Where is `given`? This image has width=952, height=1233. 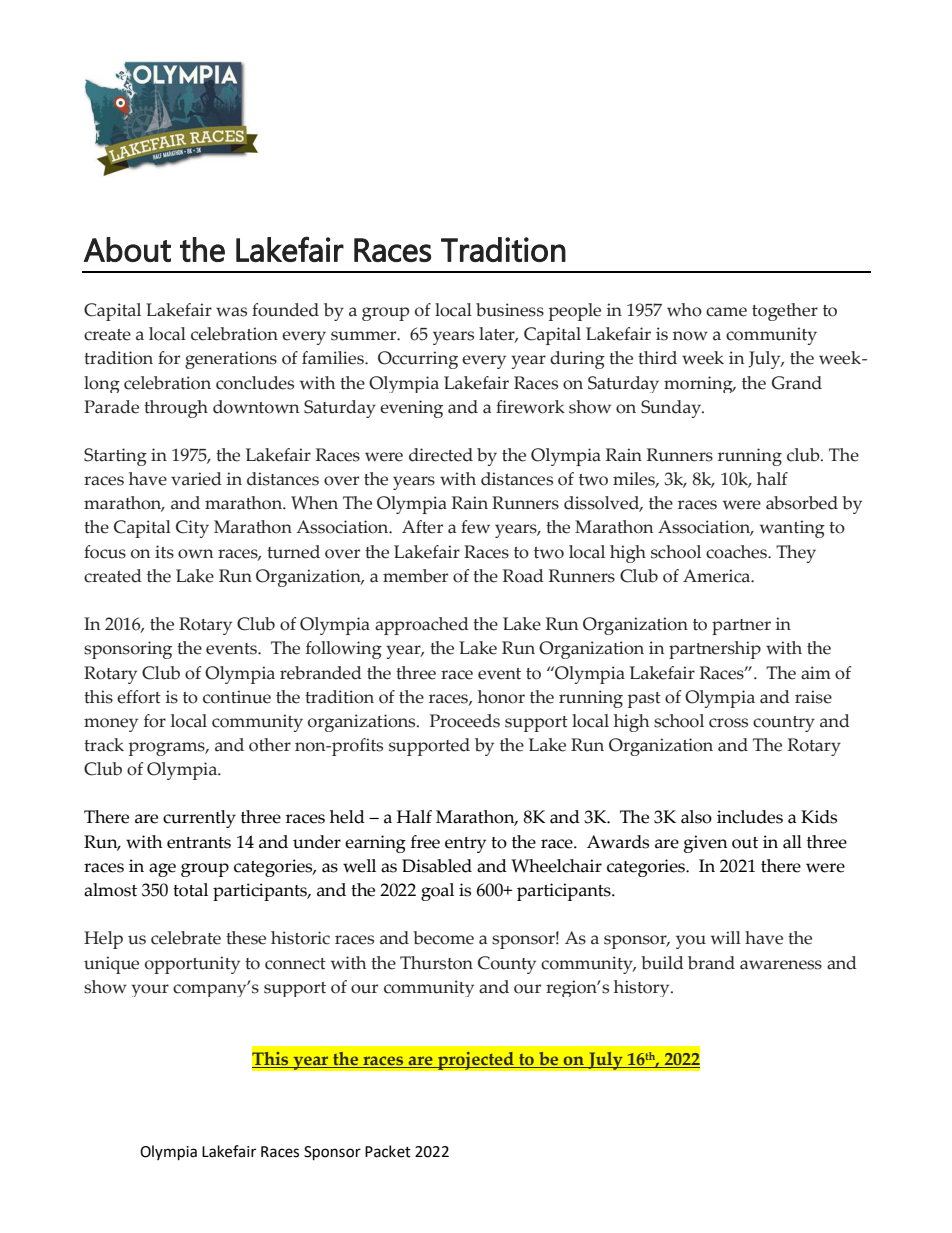 given is located at coordinates (706, 844).
